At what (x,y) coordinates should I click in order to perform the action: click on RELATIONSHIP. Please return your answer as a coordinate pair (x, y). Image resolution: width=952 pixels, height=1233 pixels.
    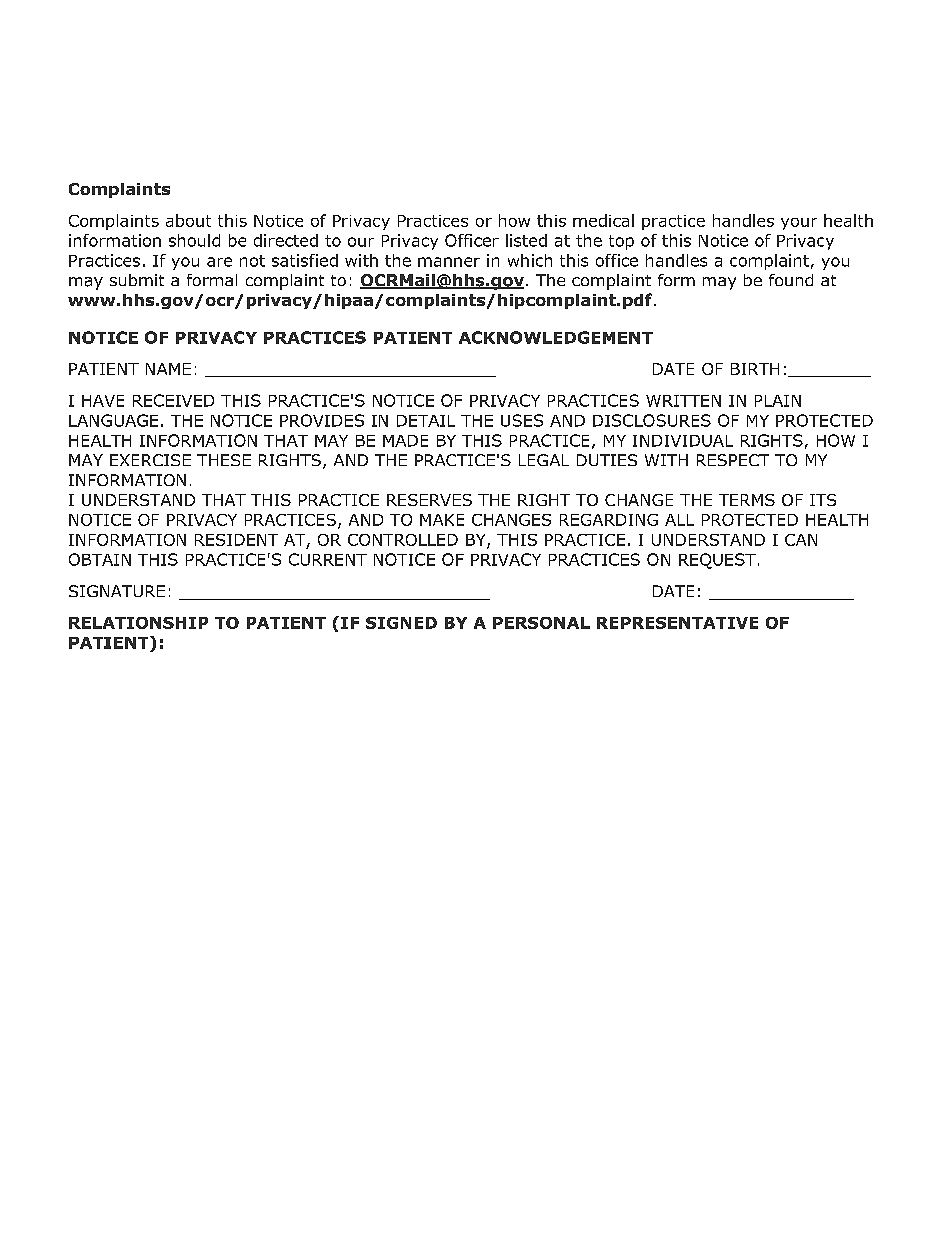
    Looking at the image, I should click on (138, 623).
